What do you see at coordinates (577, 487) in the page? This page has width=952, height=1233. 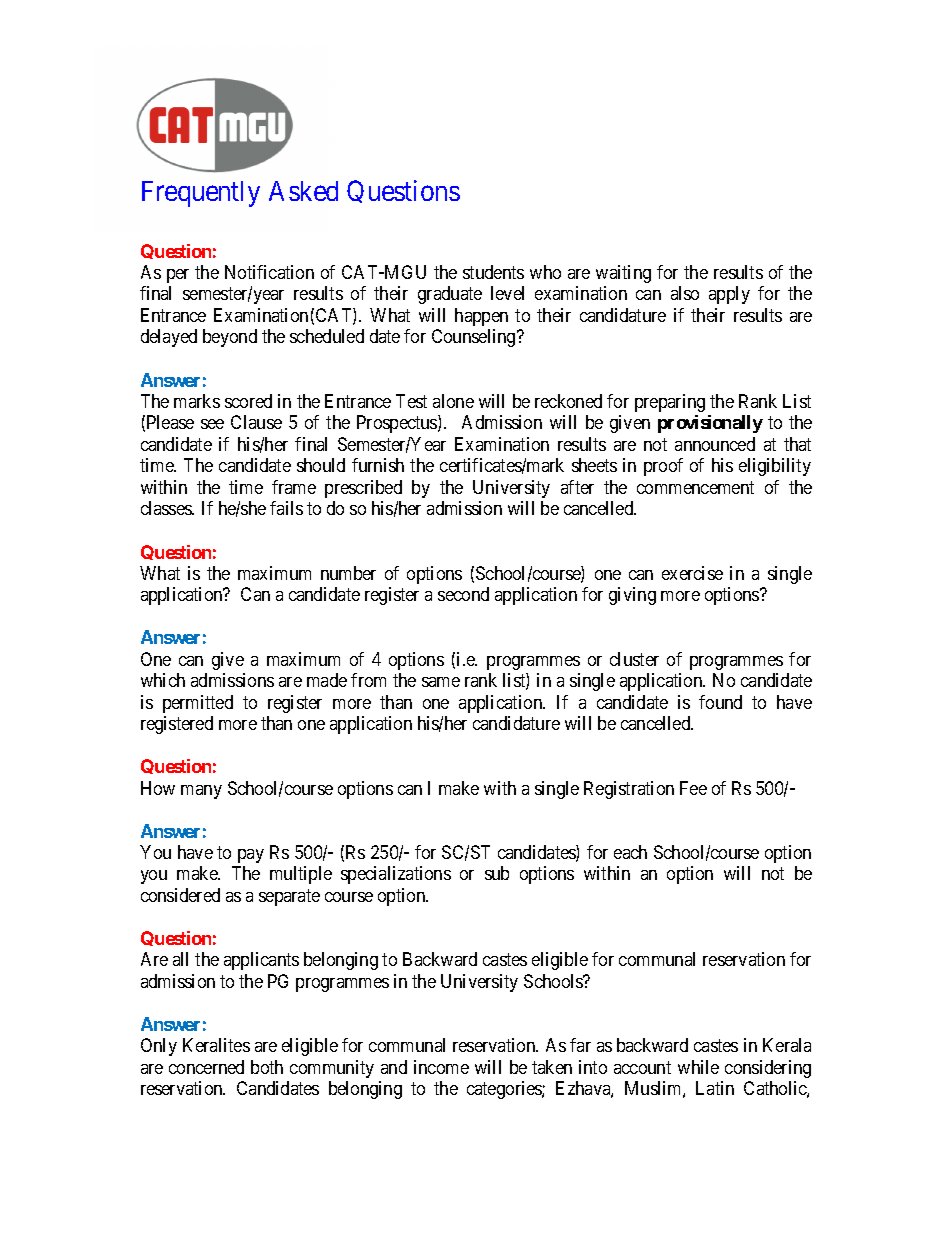 I see `after` at bounding box center [577, 487].
